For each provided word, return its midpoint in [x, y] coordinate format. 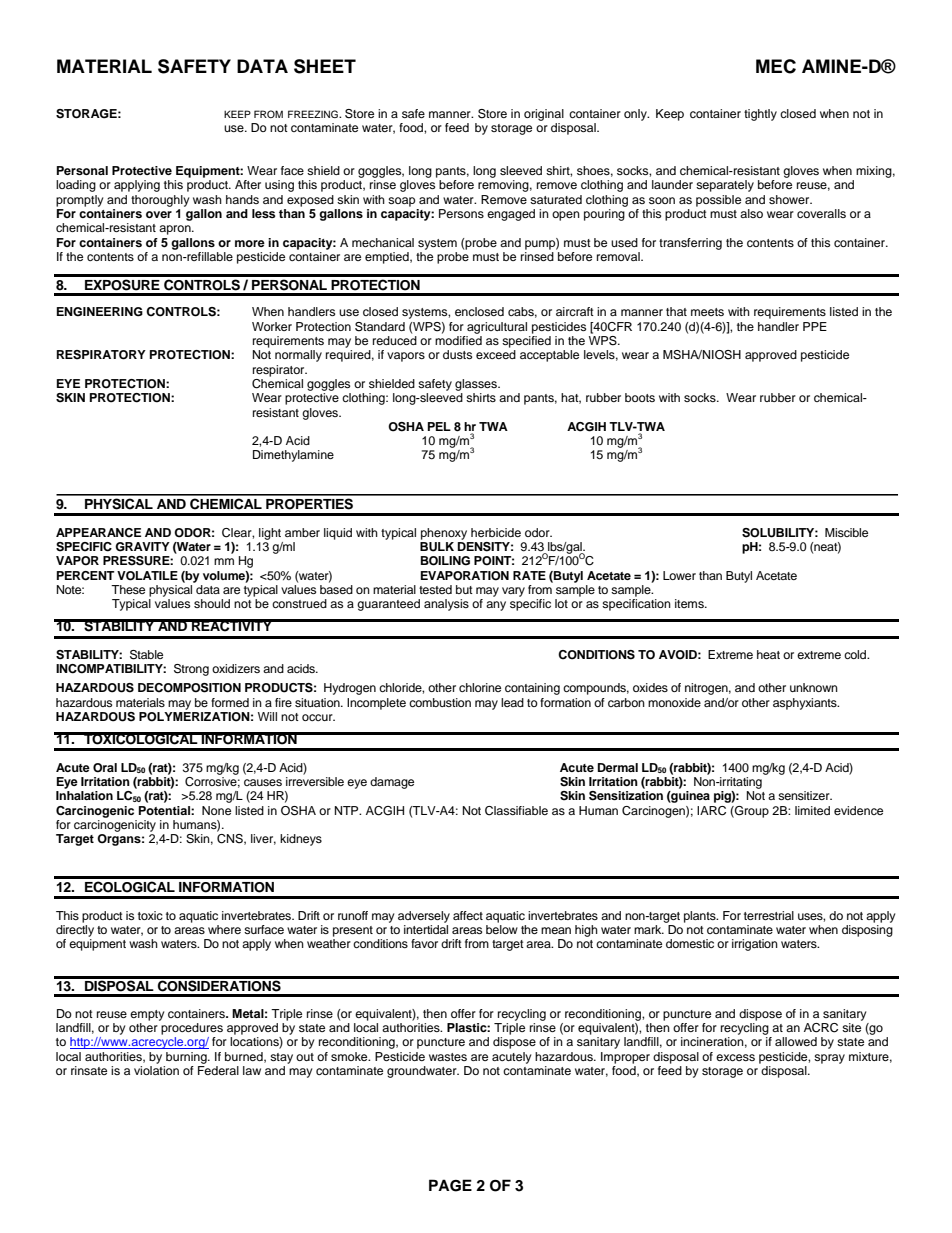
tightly [760, 115]
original [544, 115]
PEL [439, 426]
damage [392, 783]
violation [156, 1070]
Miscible [846, 532]
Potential [165, 810]
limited [812, 810]
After [248, 184]
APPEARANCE [98, 533]
